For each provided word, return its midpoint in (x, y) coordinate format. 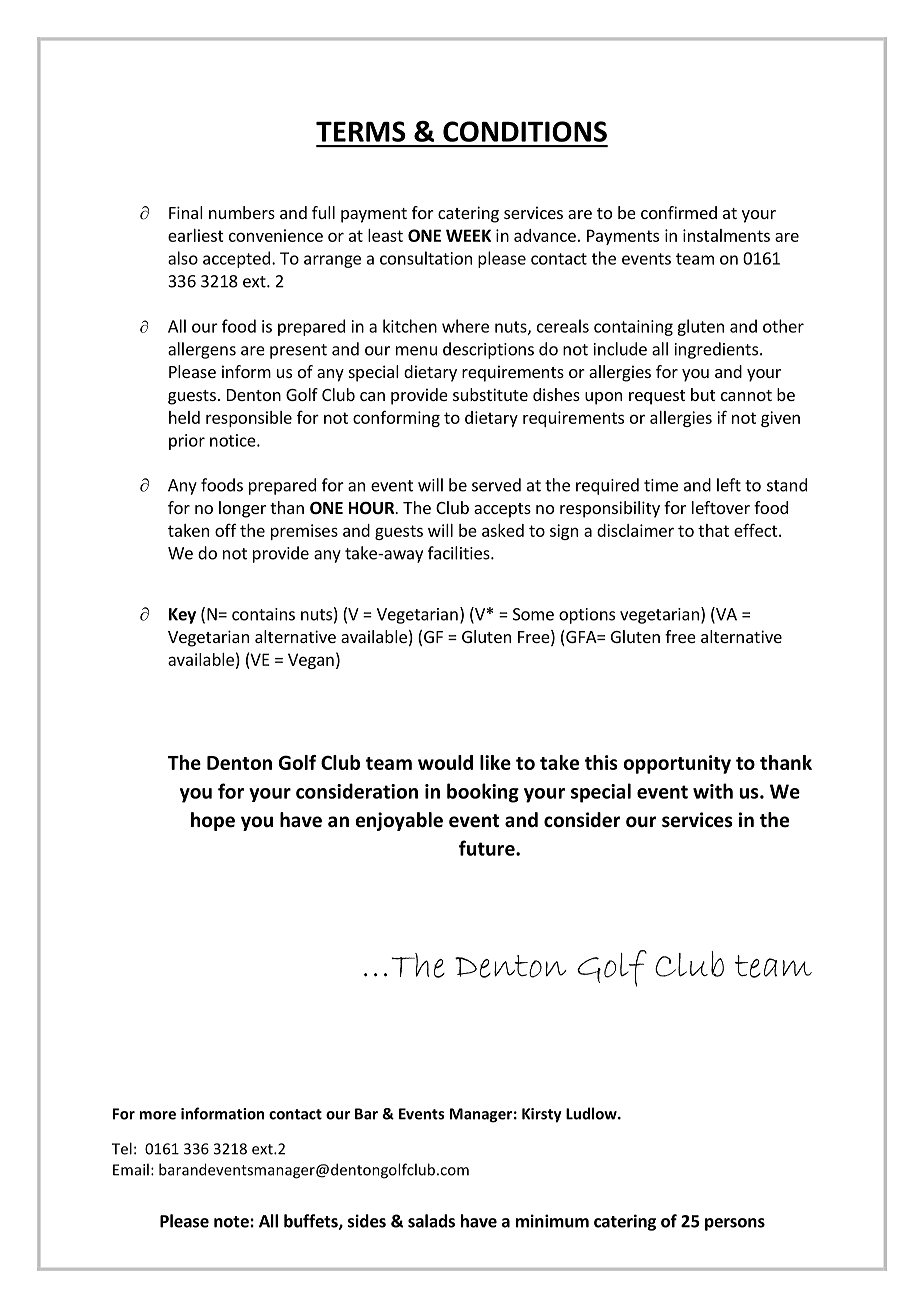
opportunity (677, 764)
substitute (490, 394)
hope (213, 821)
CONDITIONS (525, 131)
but (703, 394)
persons (735, 1224)
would (445, 762)
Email (131, 1169)
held (184, 417)
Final (186, 212)
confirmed (679, 212)
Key (182, 616)
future (488, 848)
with (713, 791)
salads (431, 1221)
